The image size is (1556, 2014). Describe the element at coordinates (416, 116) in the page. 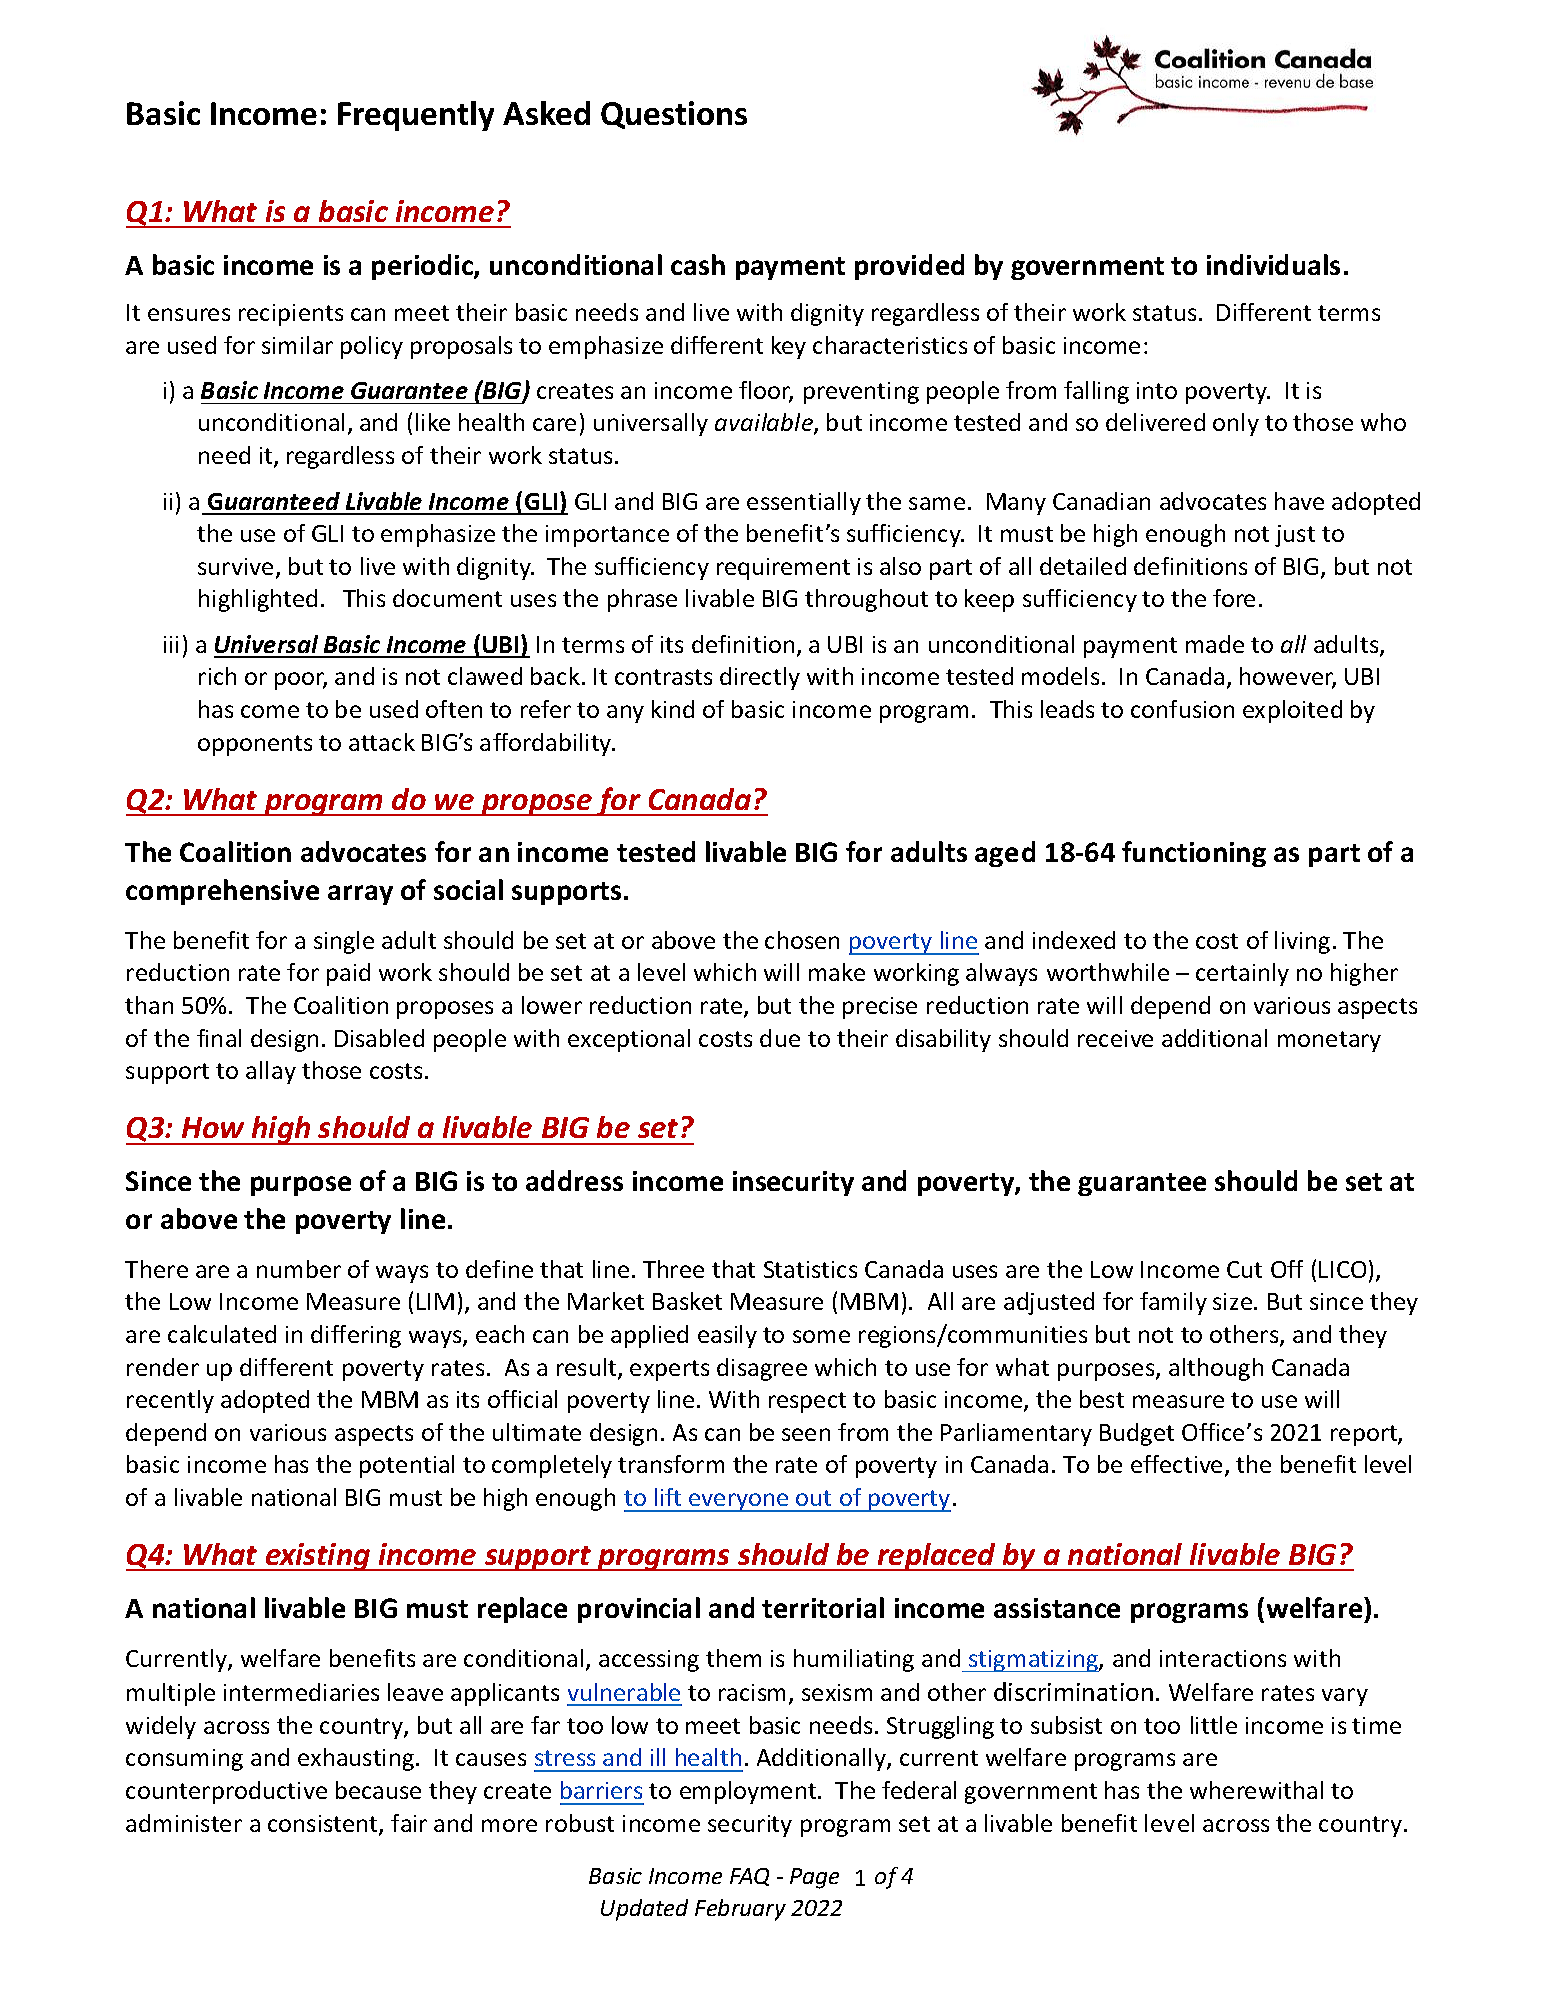

I see `Frequently` at that location.
